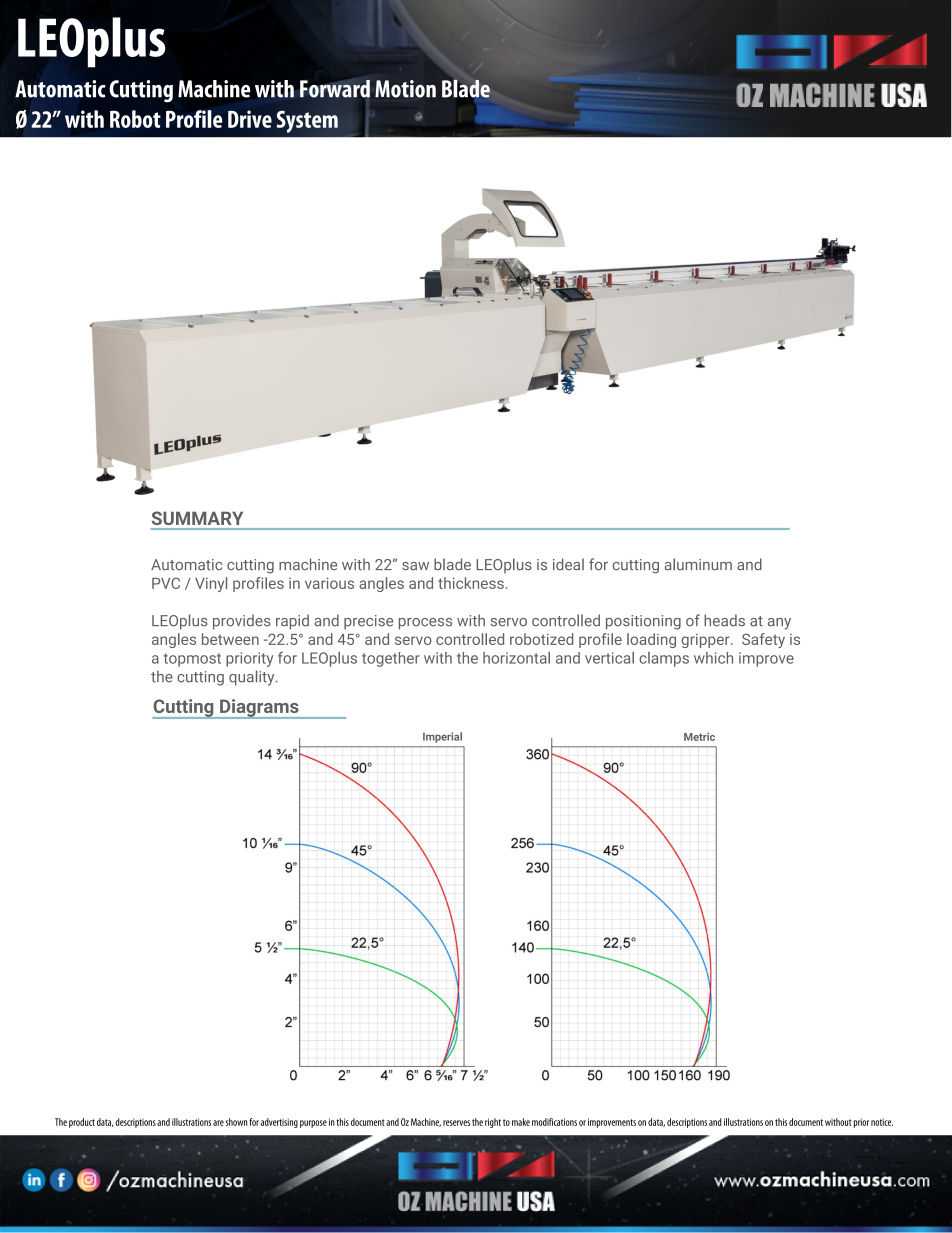 The height and width of the document is (1233, 952). What do you see at coordinates (250, 119) in the document?
I see `Drive` at bounding box center [250, 119].
